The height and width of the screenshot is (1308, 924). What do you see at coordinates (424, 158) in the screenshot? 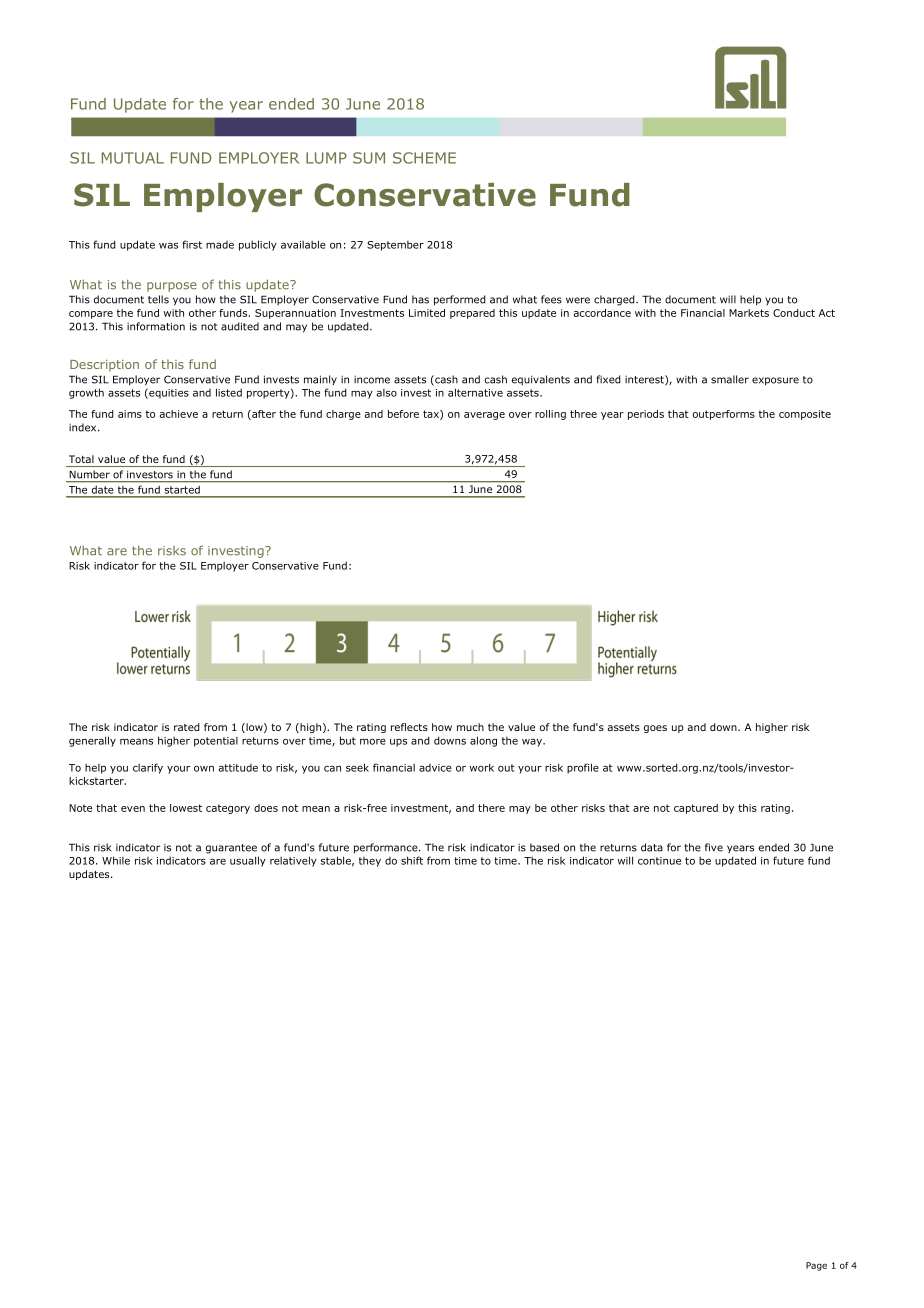
I see `SCHEME` at bounding box center [424, 158].
